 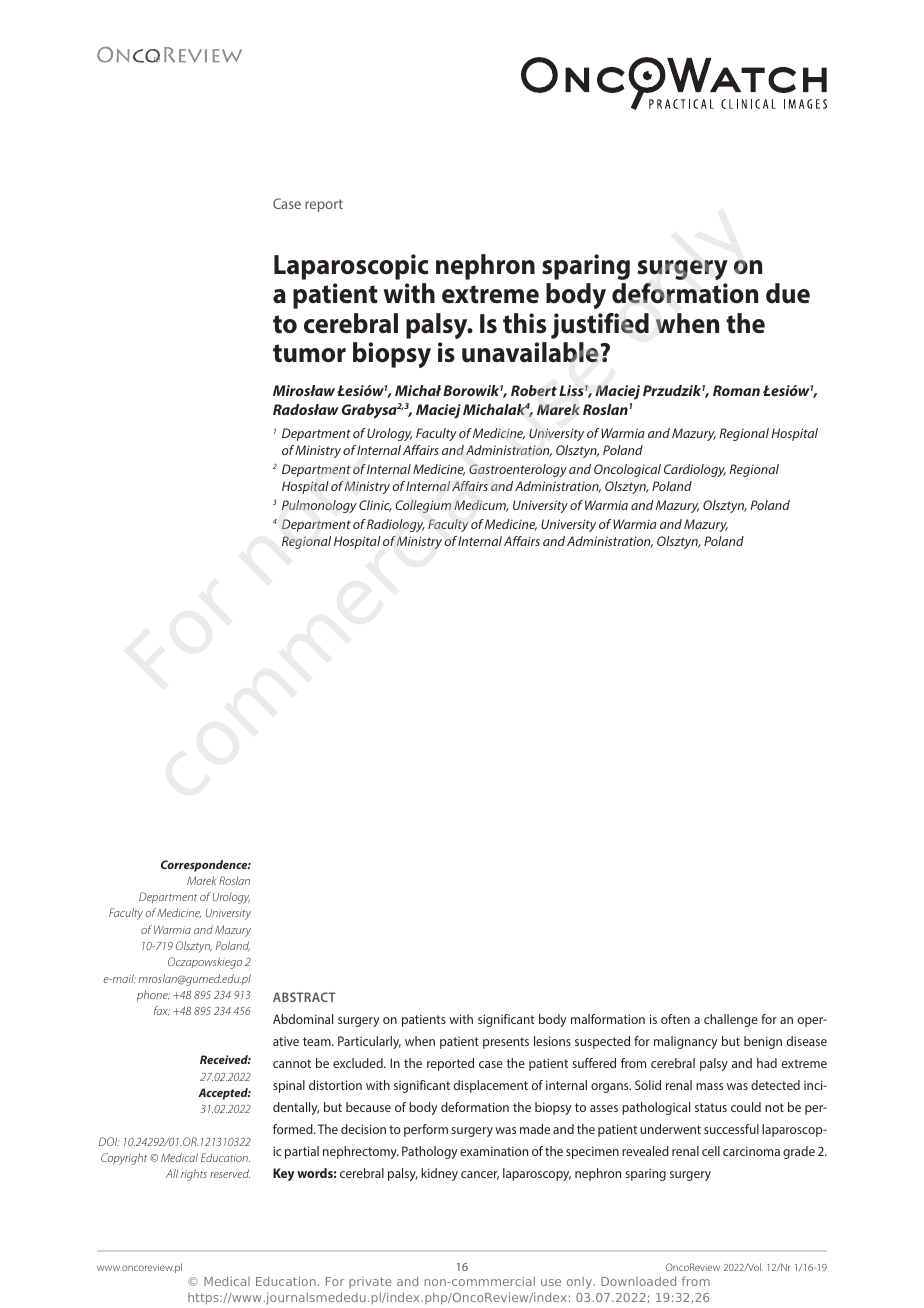 What do you see at coordinates (370, 1282) in the screenshot?
I see `private` at bounding box center [370, 1282].
